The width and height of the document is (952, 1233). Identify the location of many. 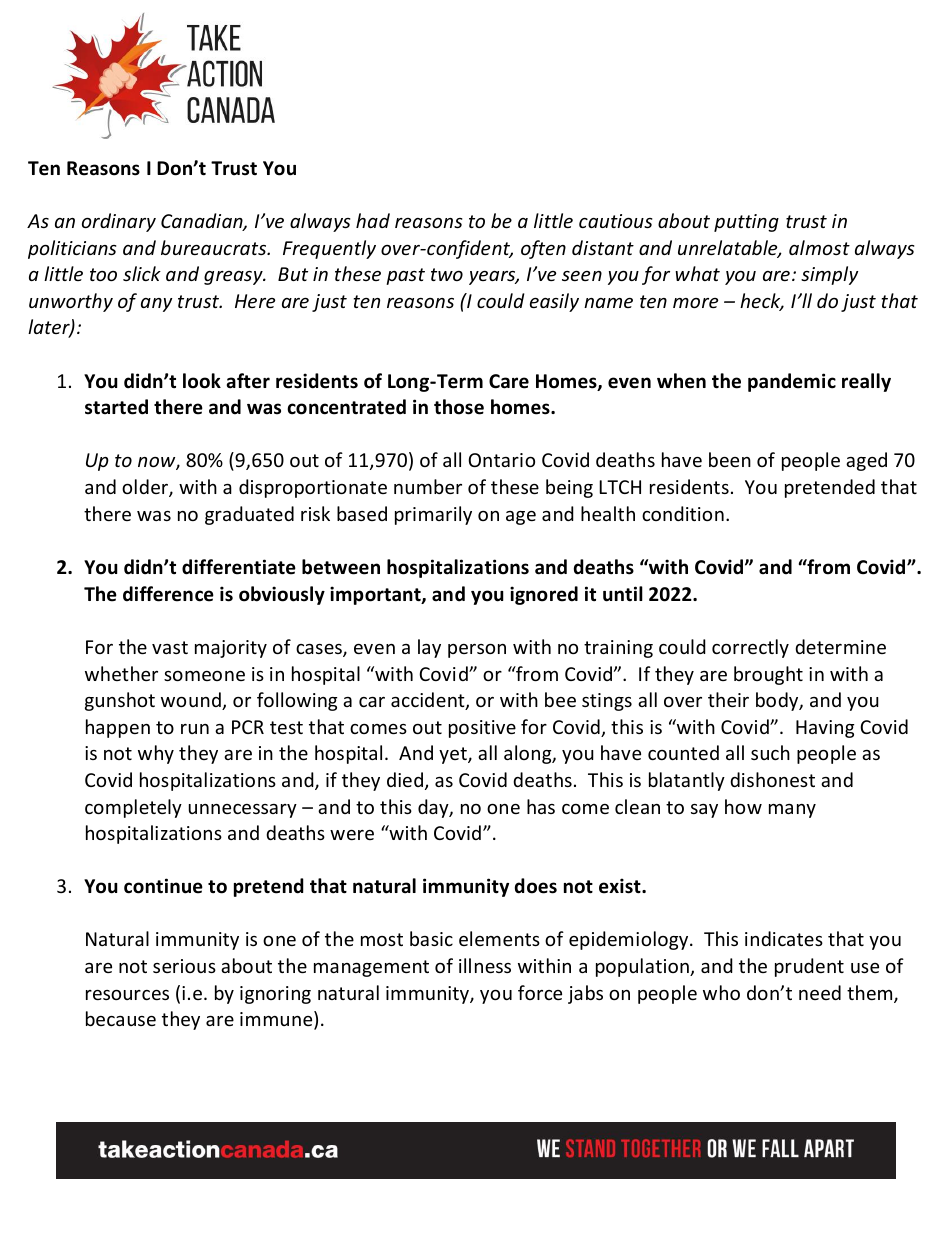
(792, 811).
